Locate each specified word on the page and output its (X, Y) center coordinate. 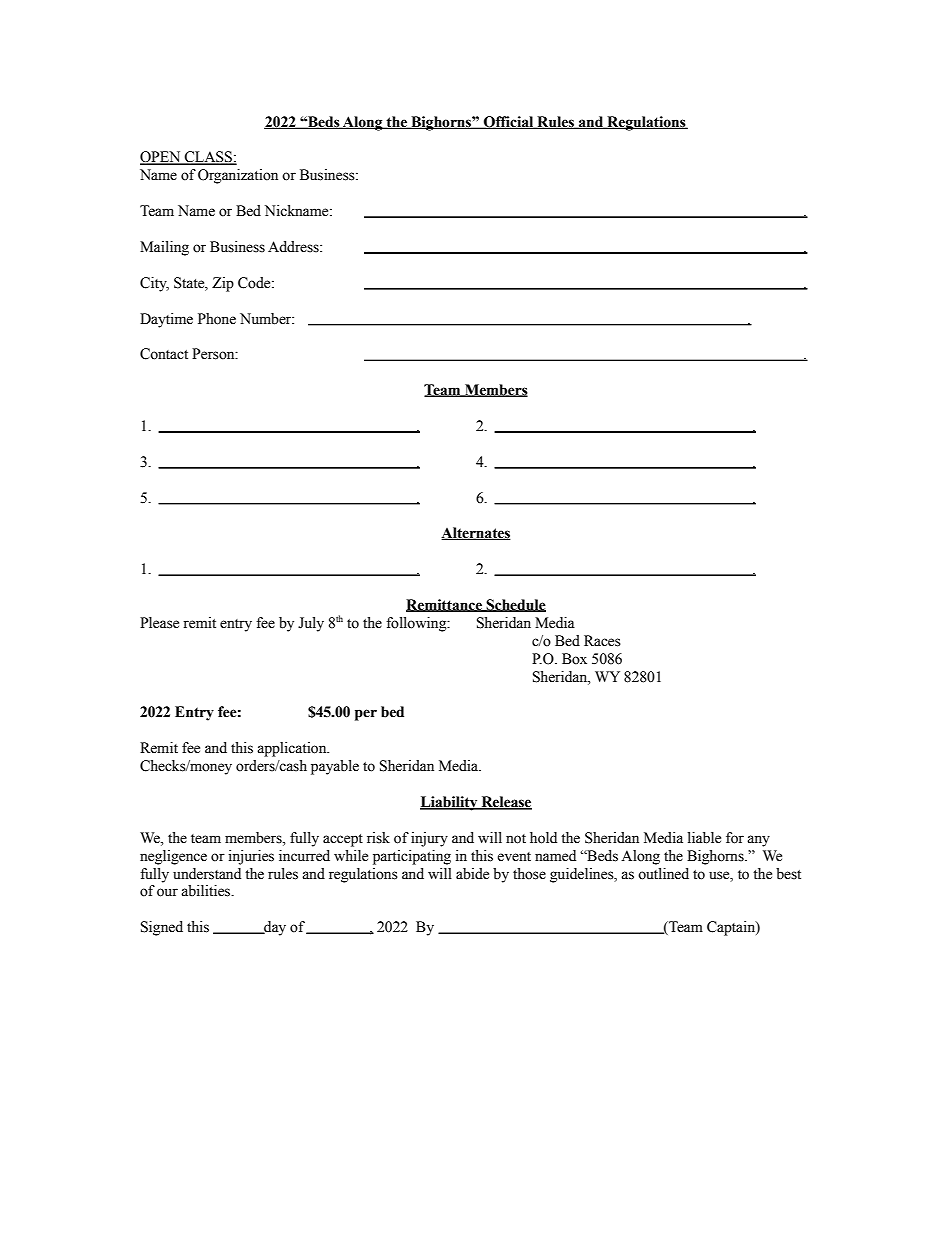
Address (294, 247)
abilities (207, 891)
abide (472, 874)
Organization (238, 176)
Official (508, 122)
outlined (663, 874)
